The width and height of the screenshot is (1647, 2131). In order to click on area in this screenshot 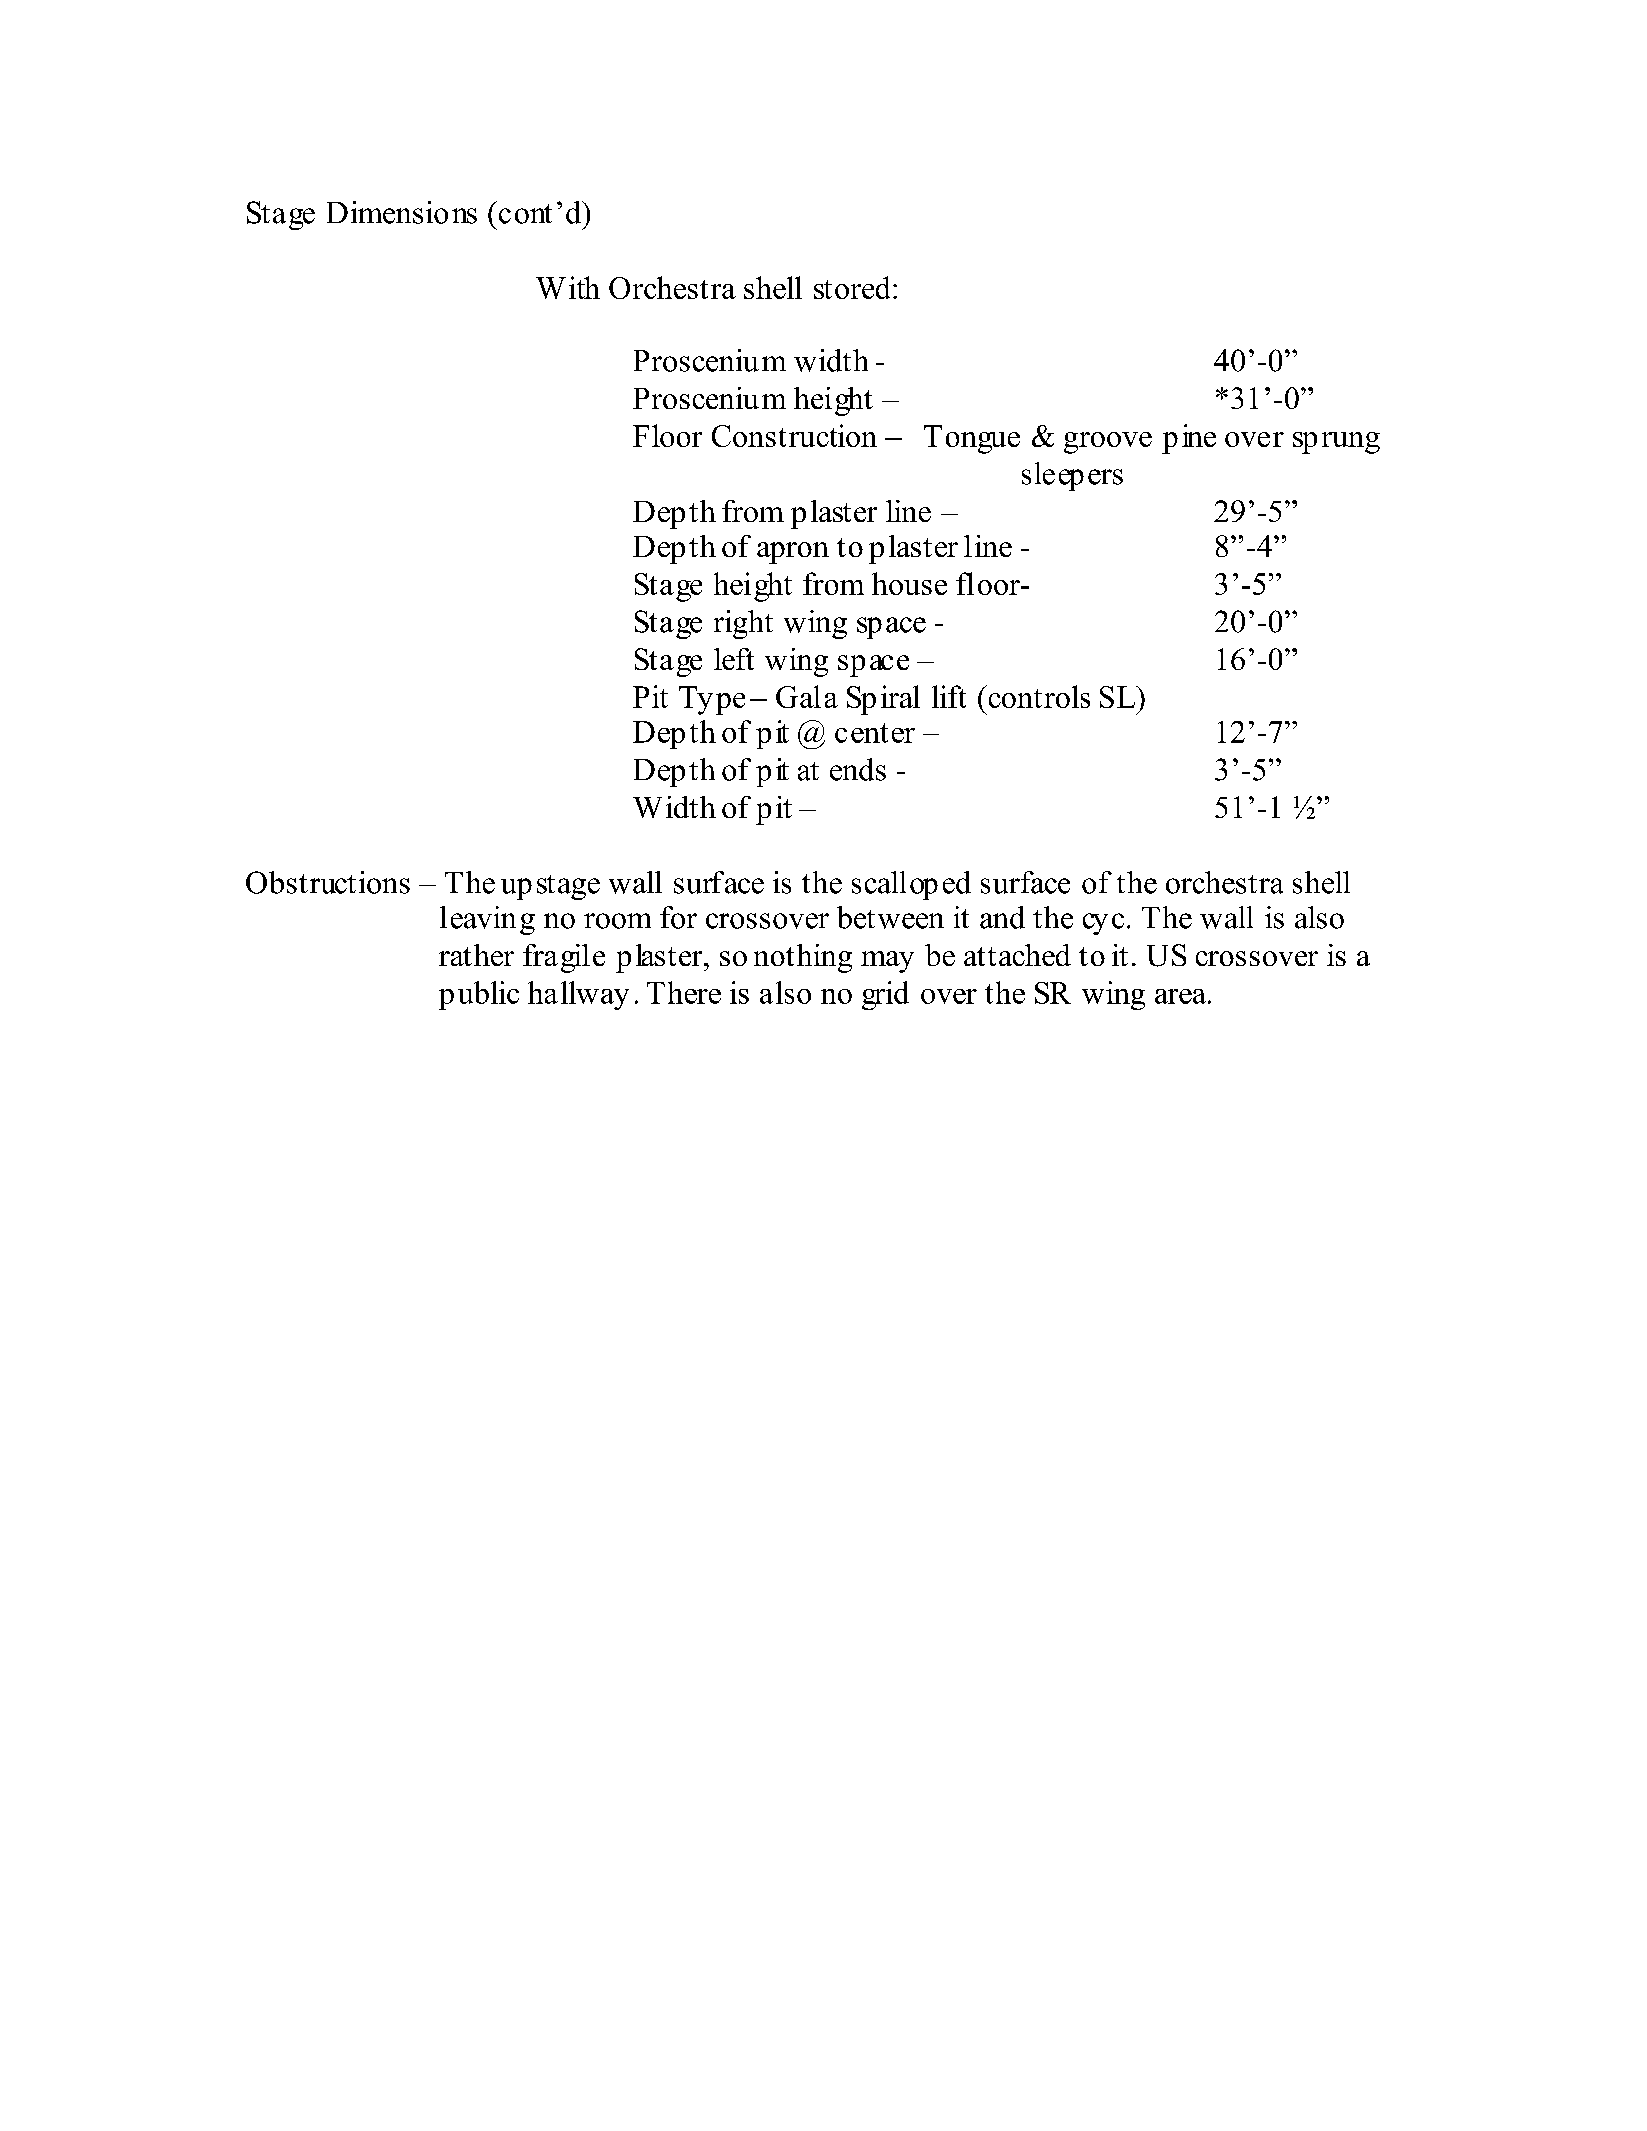, I will do `click(1180, 996)`.
